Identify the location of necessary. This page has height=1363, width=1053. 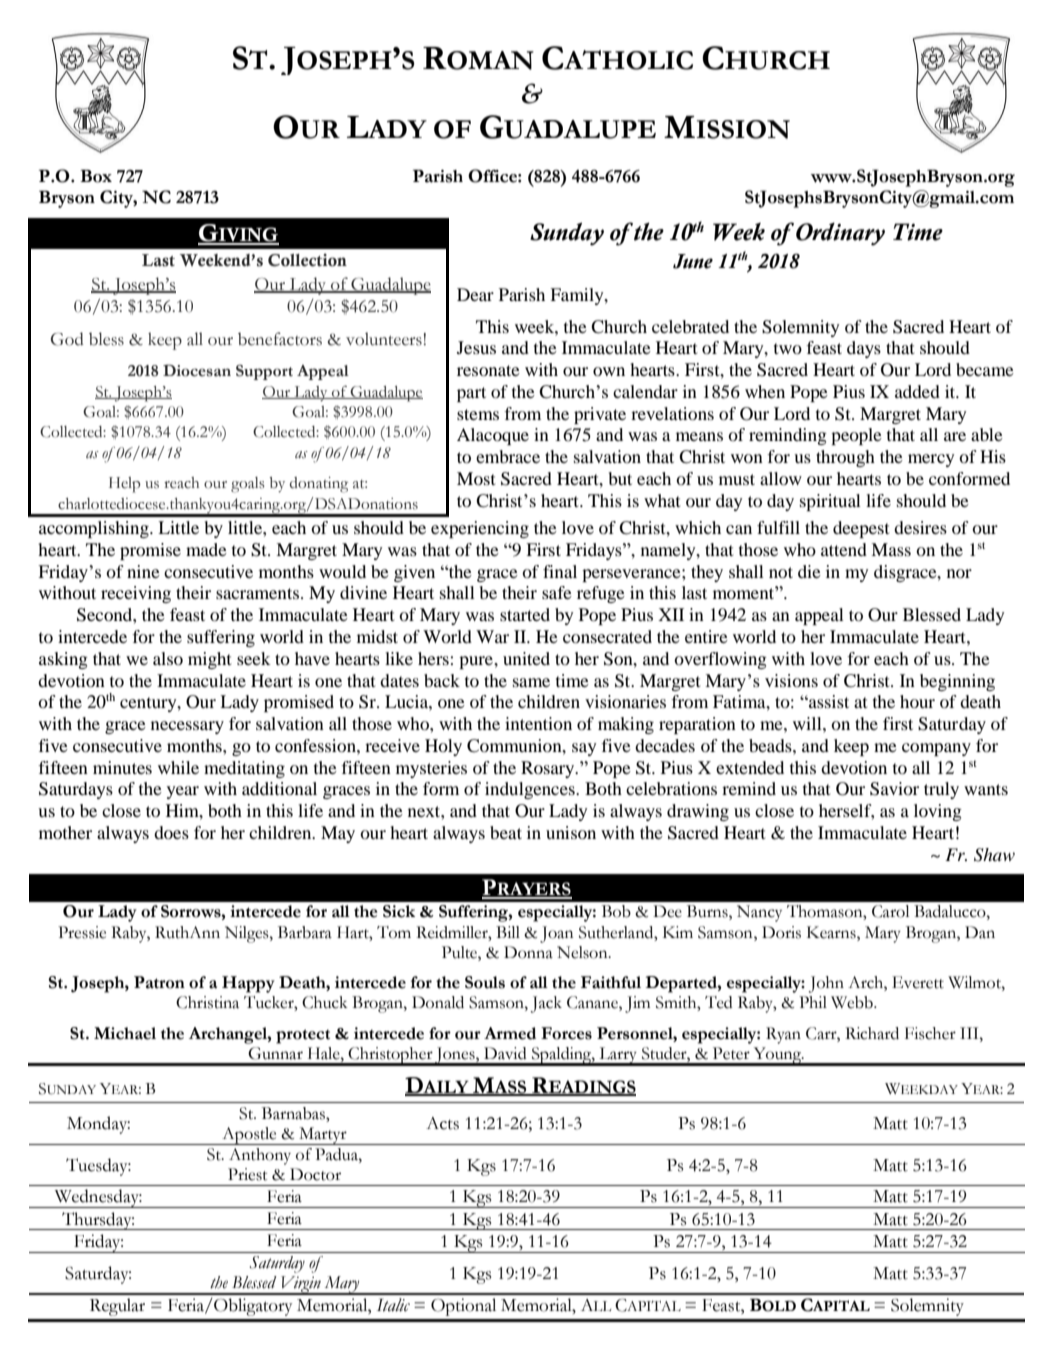
(187, 727).
